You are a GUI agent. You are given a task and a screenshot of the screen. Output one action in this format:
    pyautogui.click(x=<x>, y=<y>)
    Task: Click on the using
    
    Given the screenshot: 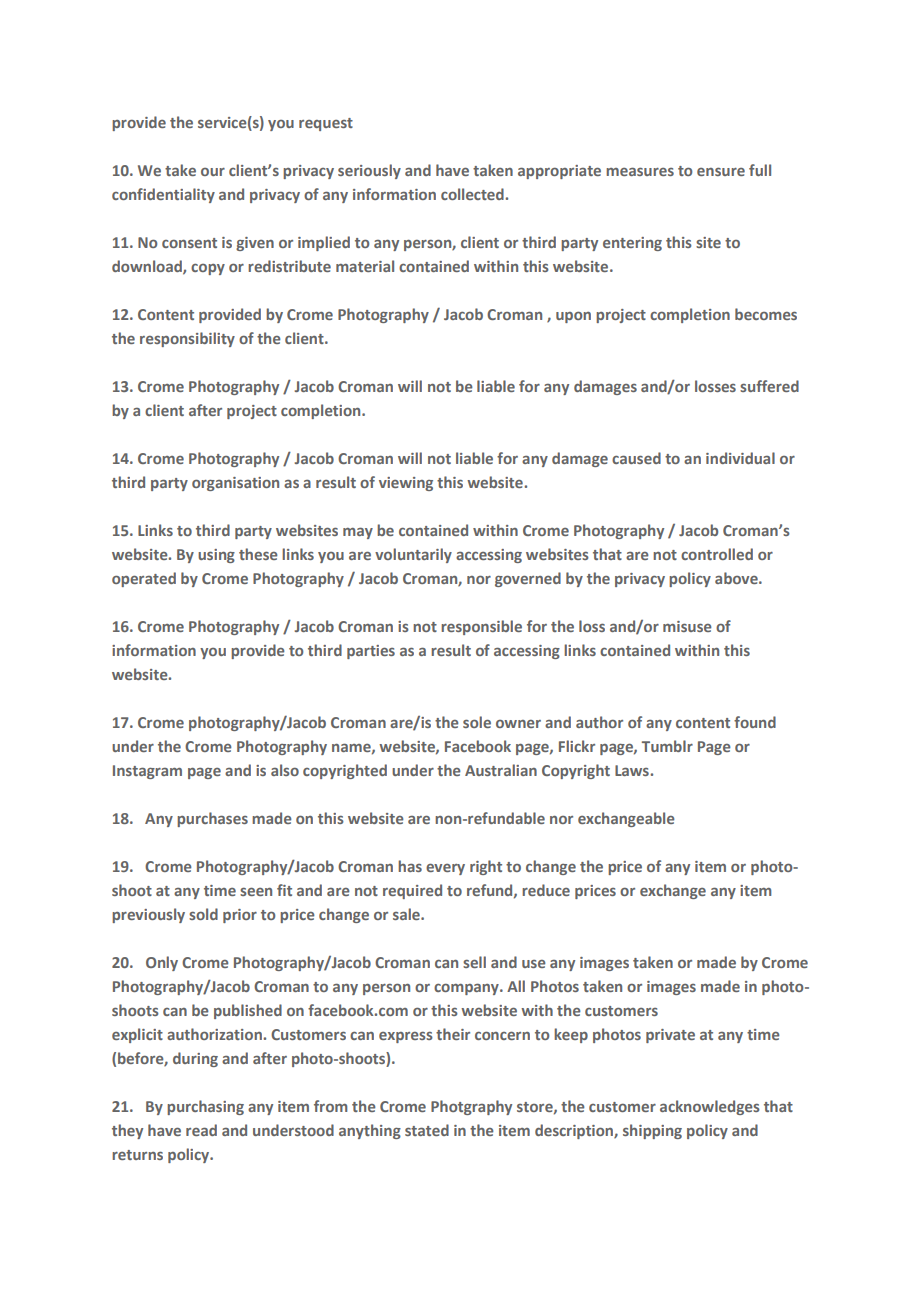 What is the action you would take?
    pyautogui.click(x=216, y=556)
